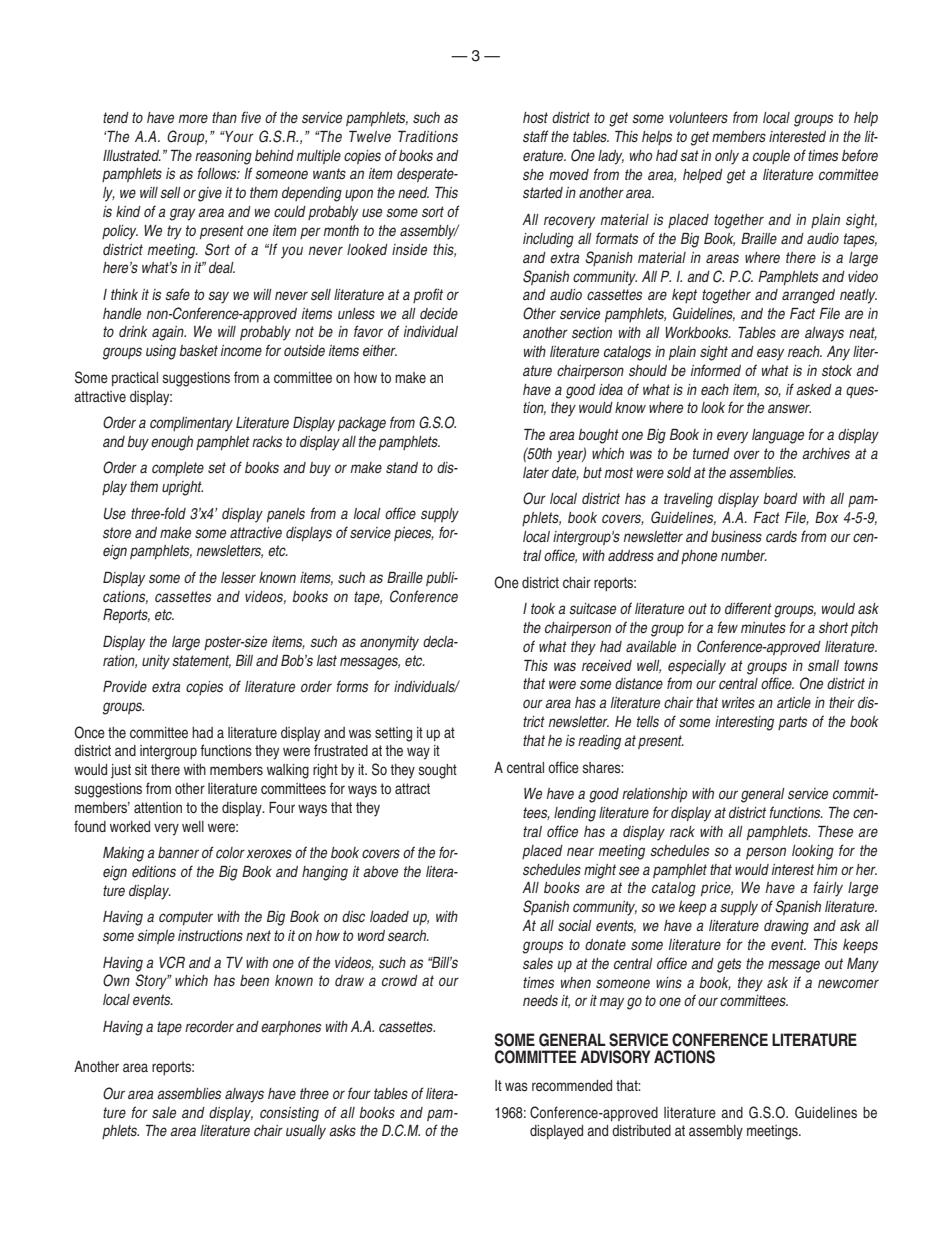  Describe the element at coordinates (438, 771) in the image. I see `sought` at that location.
